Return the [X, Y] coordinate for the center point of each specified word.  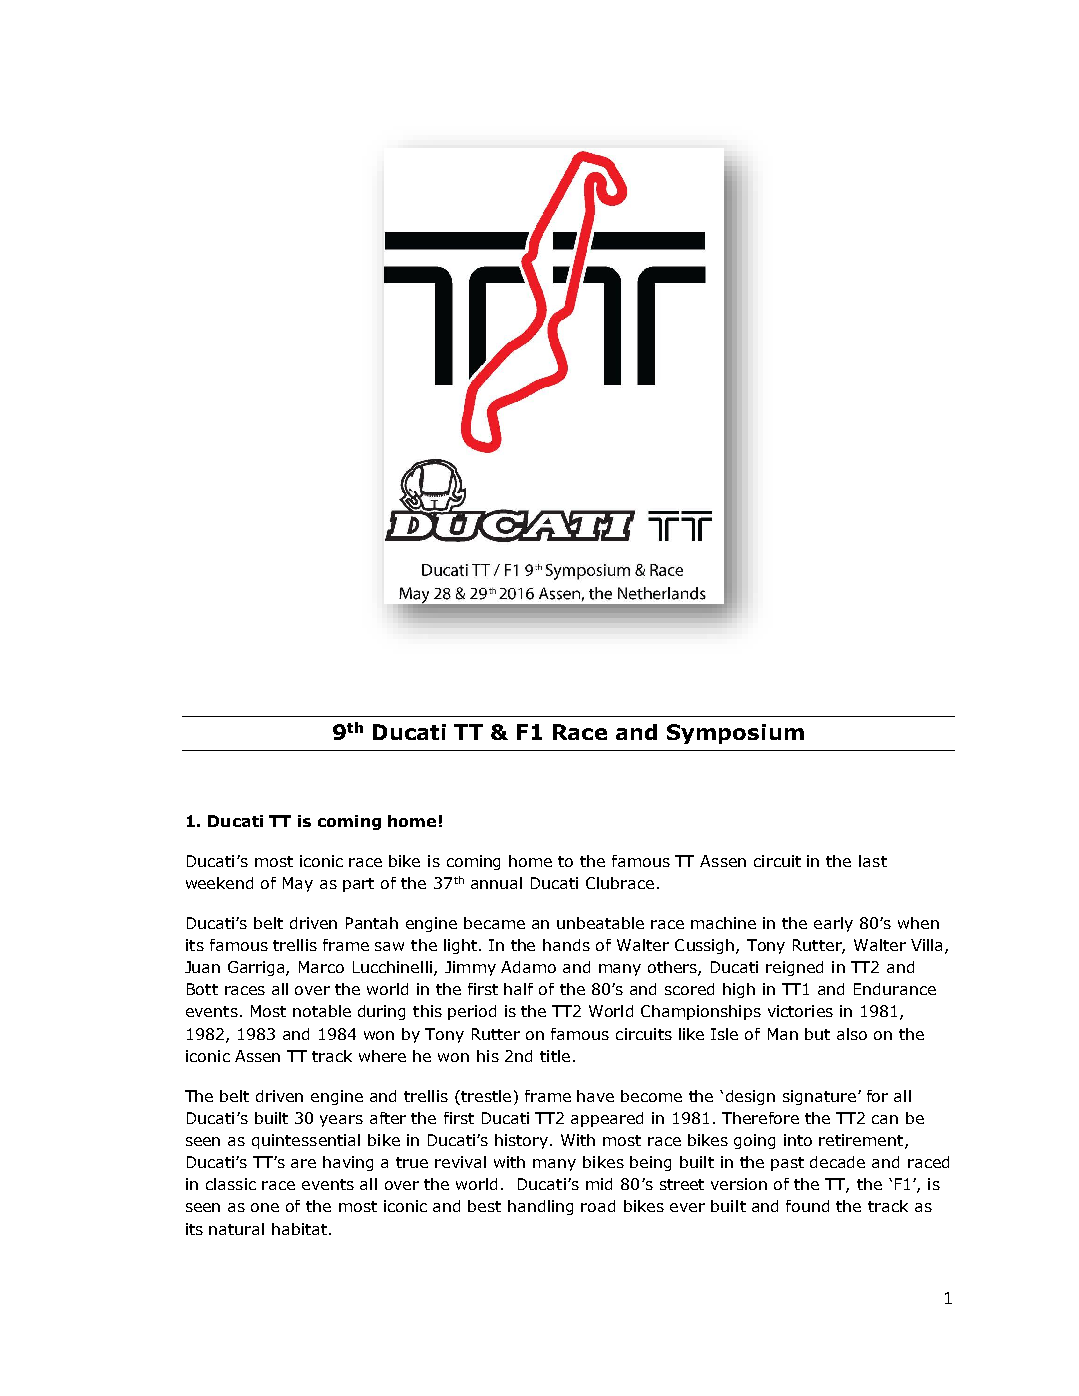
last [873, 861]
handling [540, 1207]
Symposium [735, 734]
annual [496, 883]
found [807, 1206]
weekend [219, 883]
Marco [321, 967]
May [298, 884]
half [518, 989]
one [265, 1207]
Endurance [895, 989]
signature [819, 1097]
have [595, 1096]
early [833, 924]
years [341, 1121]
